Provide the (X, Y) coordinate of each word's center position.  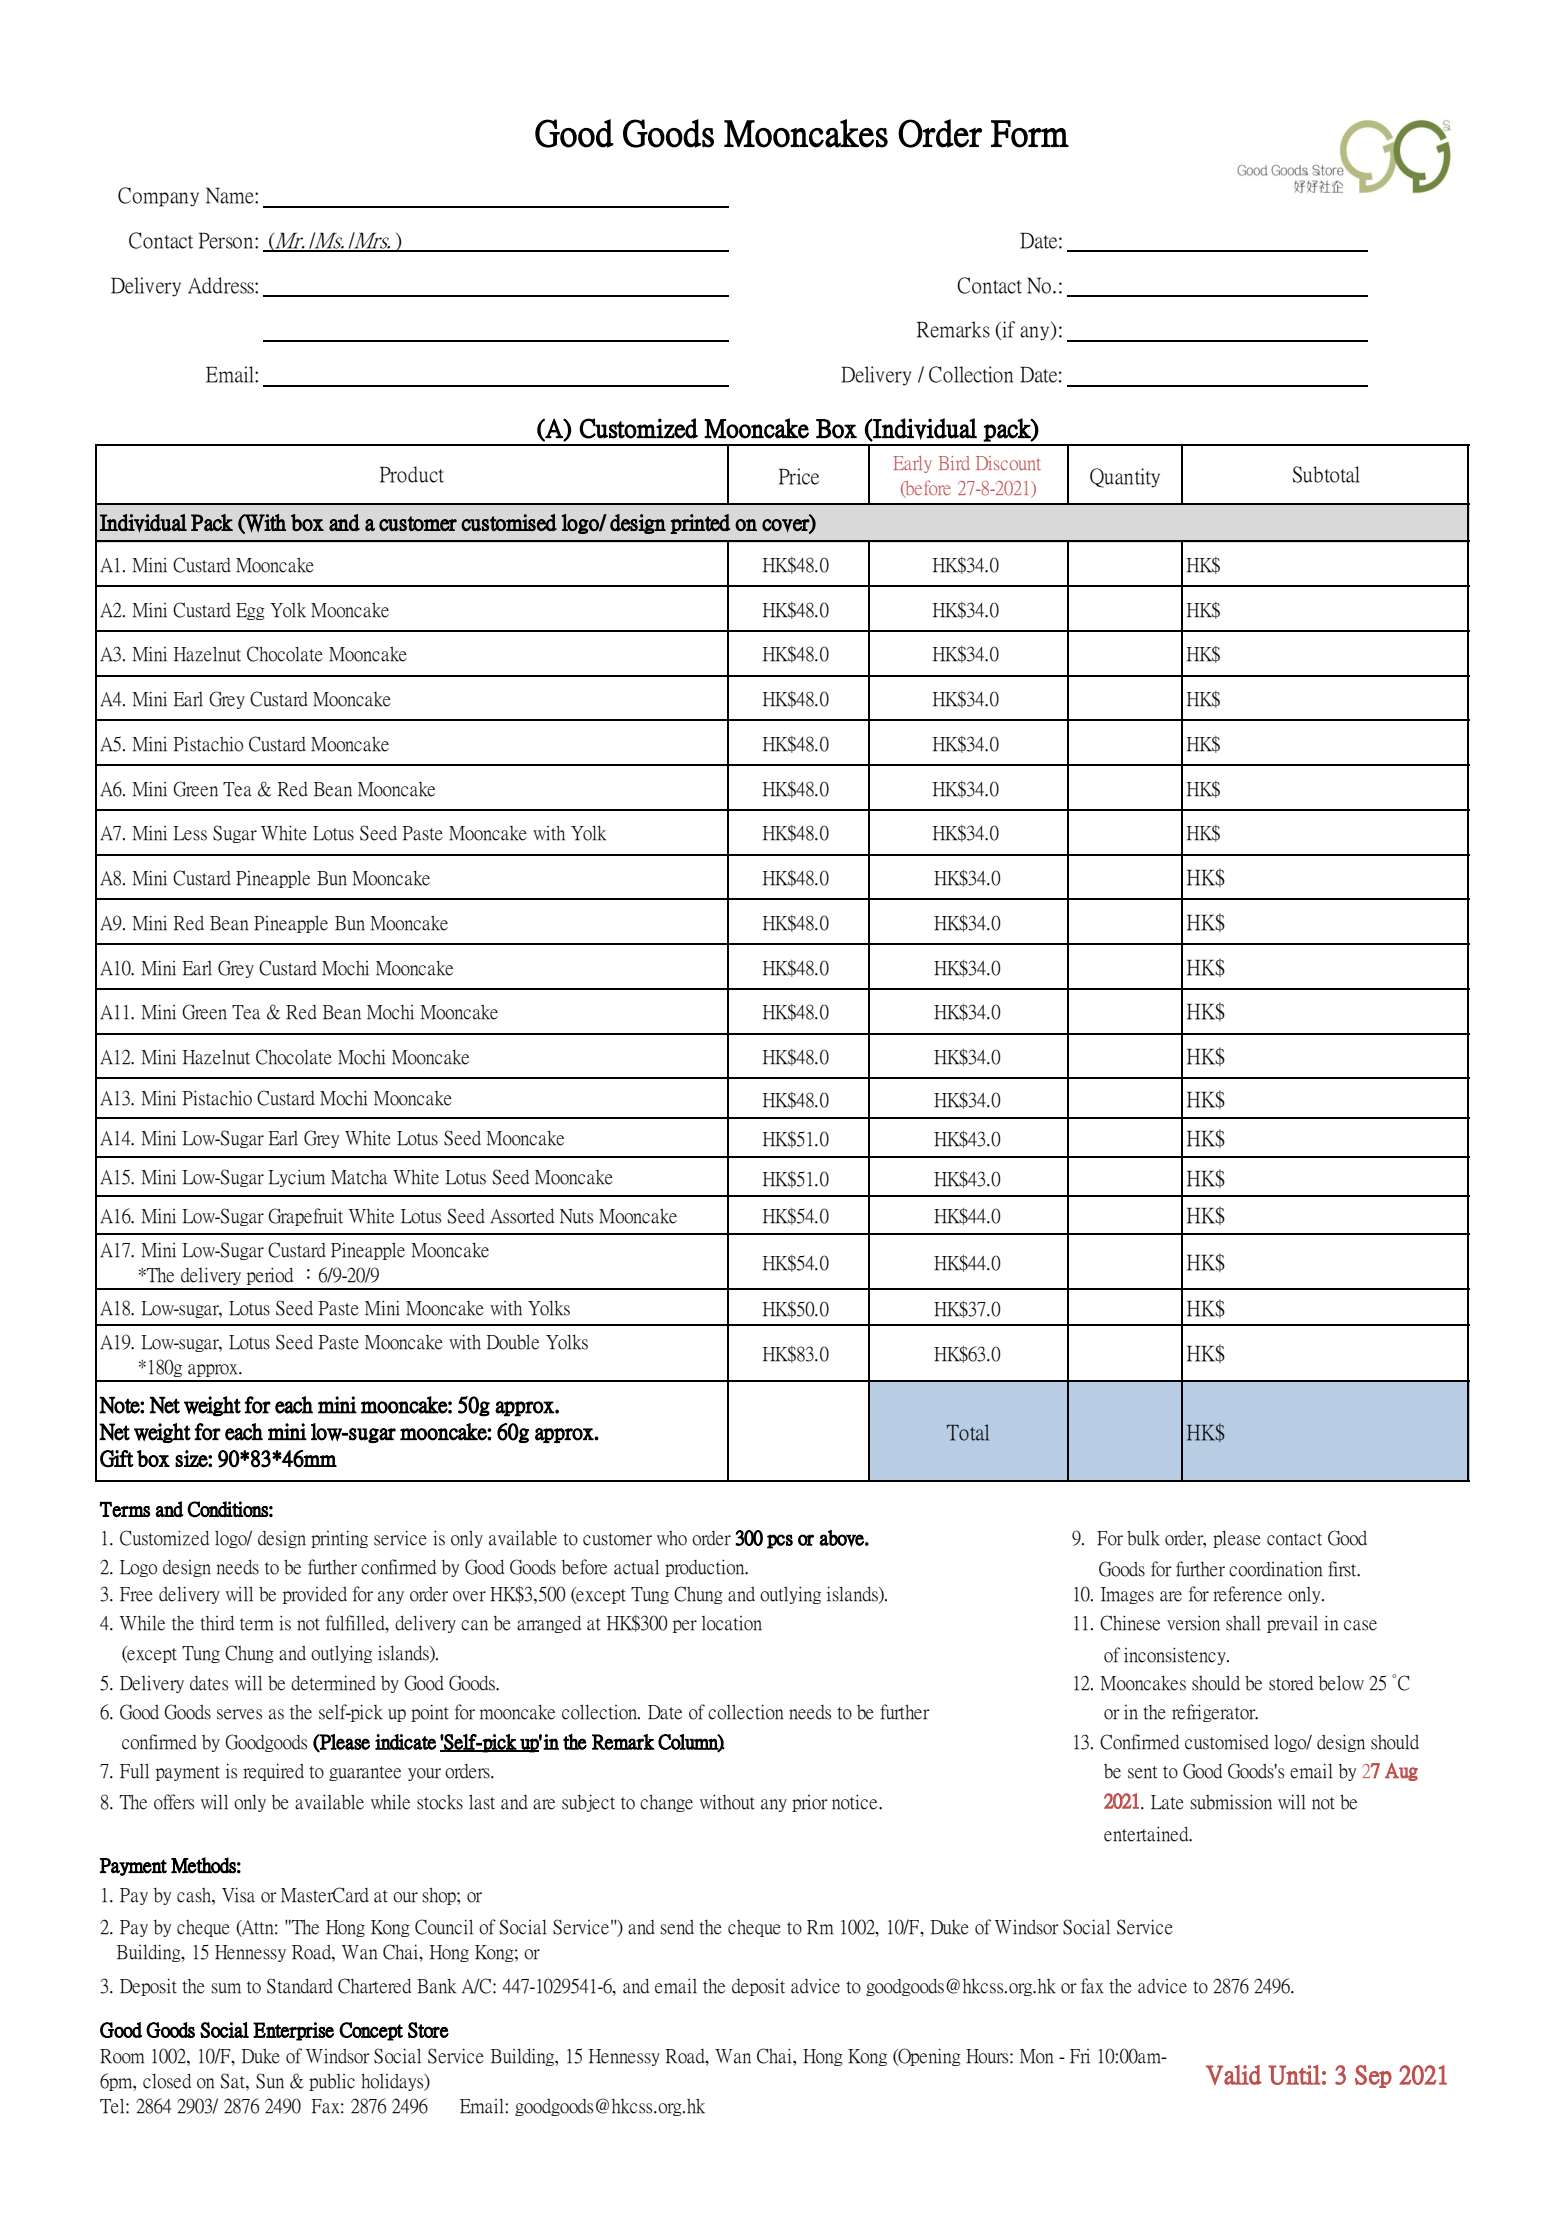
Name (231, 195)
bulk (1143, 1538)
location (732, 1623)
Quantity (1125, 478)
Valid (1234, 2075)
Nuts (576, 1216)
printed (700, 524)
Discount (1008, 463)
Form (1030, 134)
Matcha (359, 1177)
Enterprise (293, 2031)
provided (315, 1595)
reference (1247, 1594)
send (677, 1927)
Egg (250, 611)
